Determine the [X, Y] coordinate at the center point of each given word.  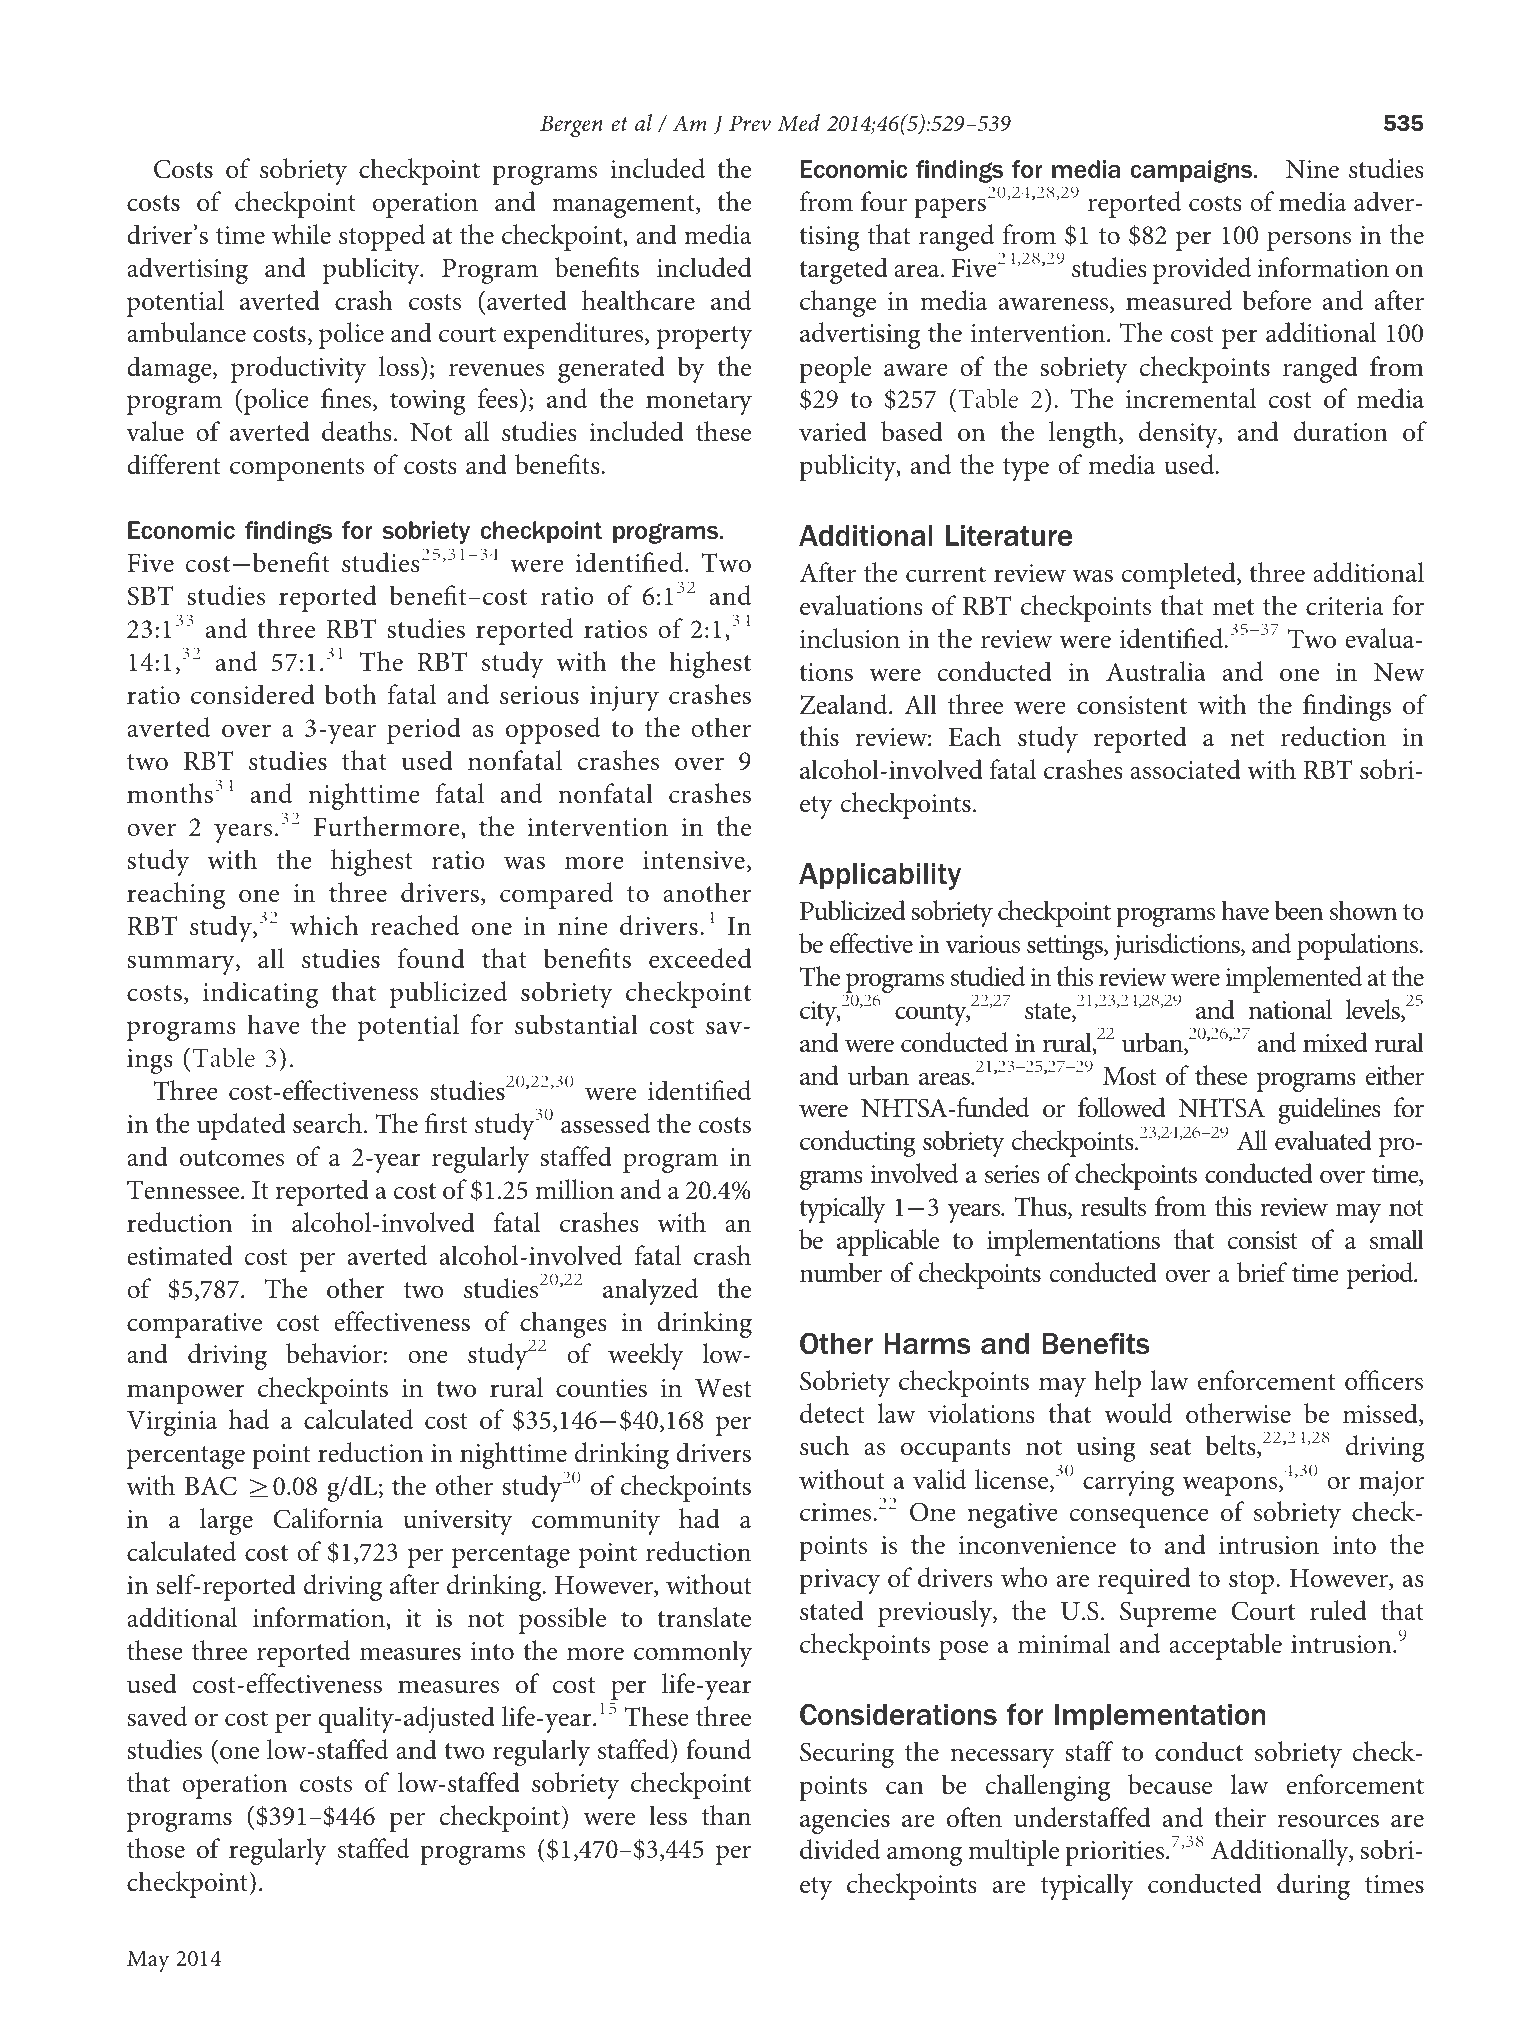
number [841, 1272]
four [884, 201]
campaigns [1192, 171]
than [726, 1815]
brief [1262, 1272]
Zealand [845, 704]
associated [1185, 769]
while [301, 234]
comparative [194, 1325]
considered [253, 694]
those [156, 1848]
